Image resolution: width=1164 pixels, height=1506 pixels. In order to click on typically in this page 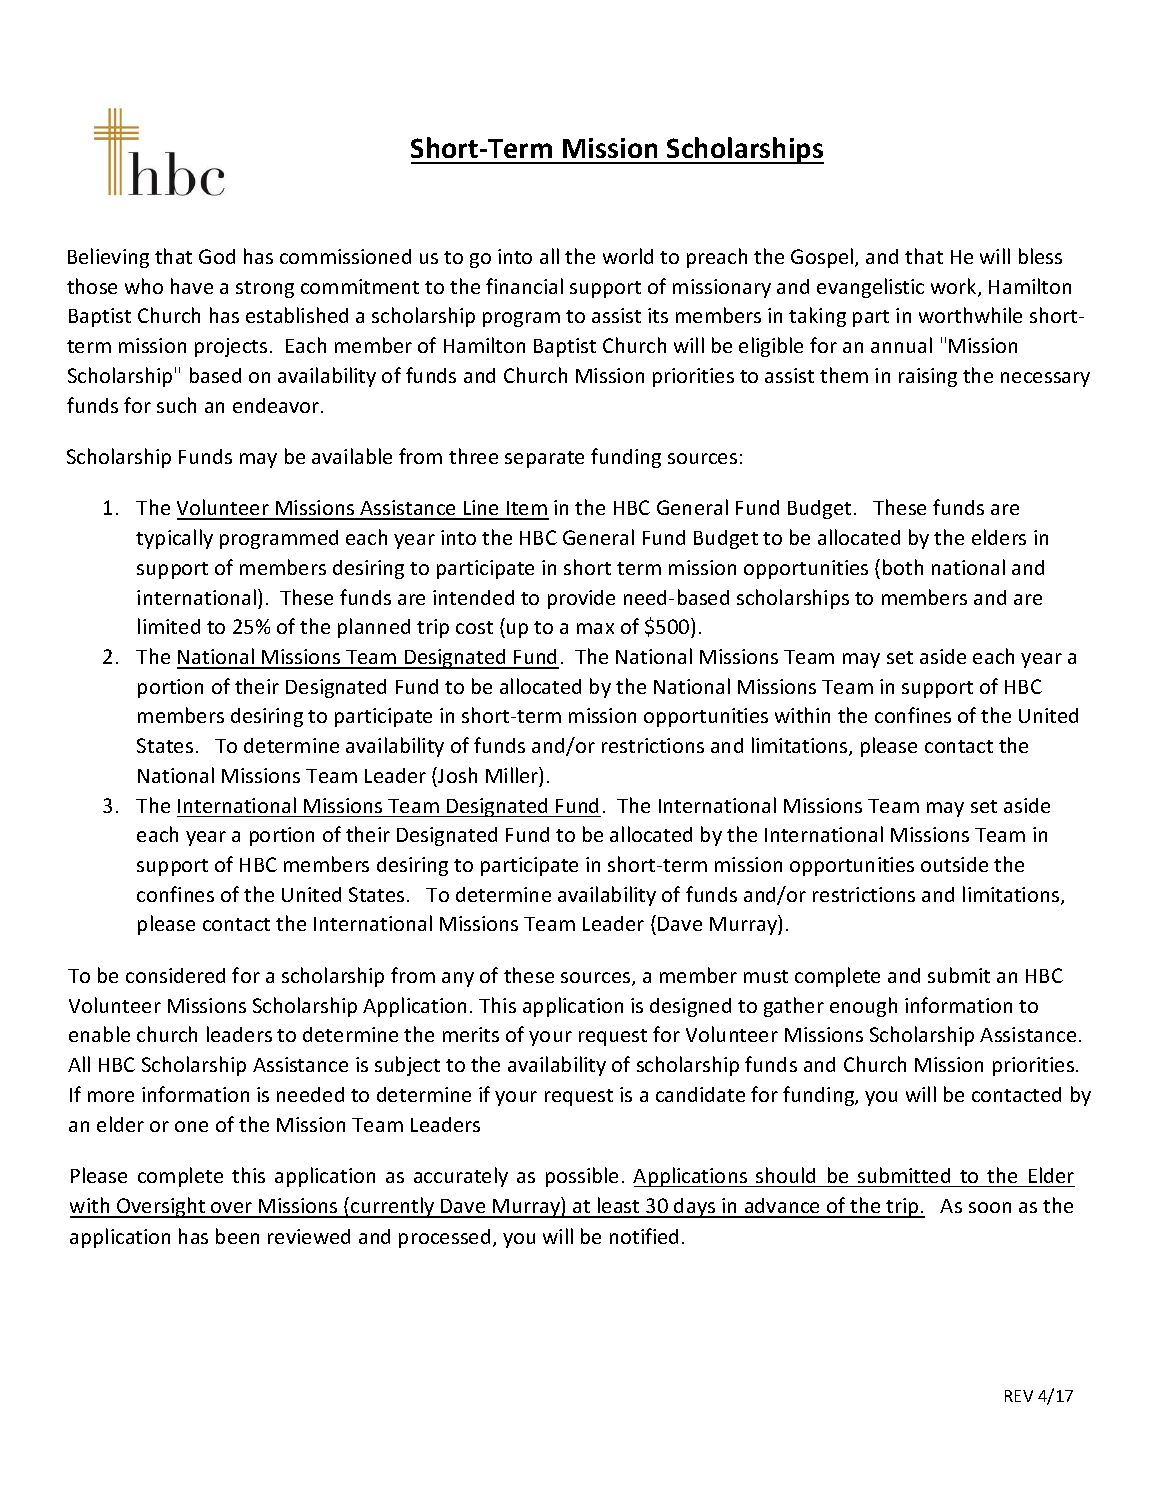, I will do `click(174, 539)`.
